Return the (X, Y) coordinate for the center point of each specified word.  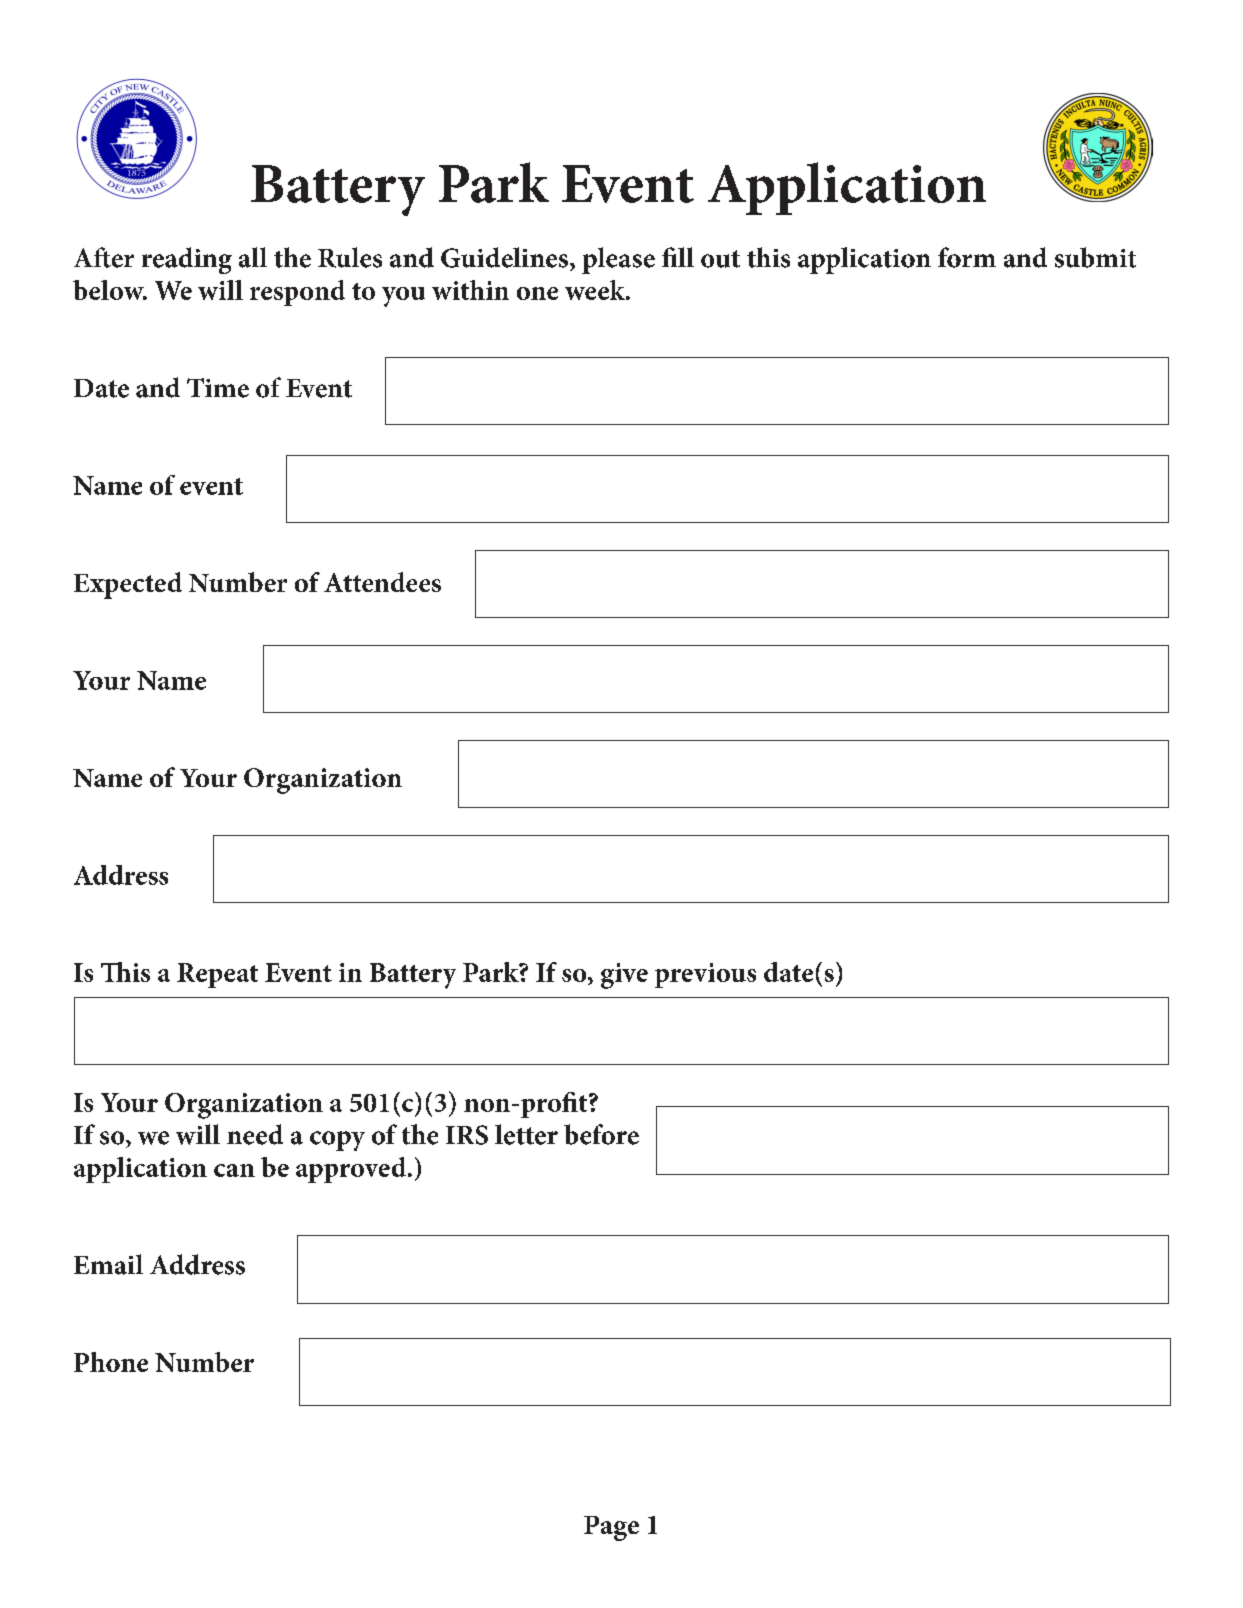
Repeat (217, 975)
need (255, 1134)
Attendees (382, 582)
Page (611, 1528)
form (967, 257)
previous (705, 975)
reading (187, 260)
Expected (128, 585)
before (601, 1134)
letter (526, 1134)
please (618, 260)
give (624, 976)
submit (1095, 257)
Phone (111, 1362)
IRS (467, 1135)
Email (108, 1264)
